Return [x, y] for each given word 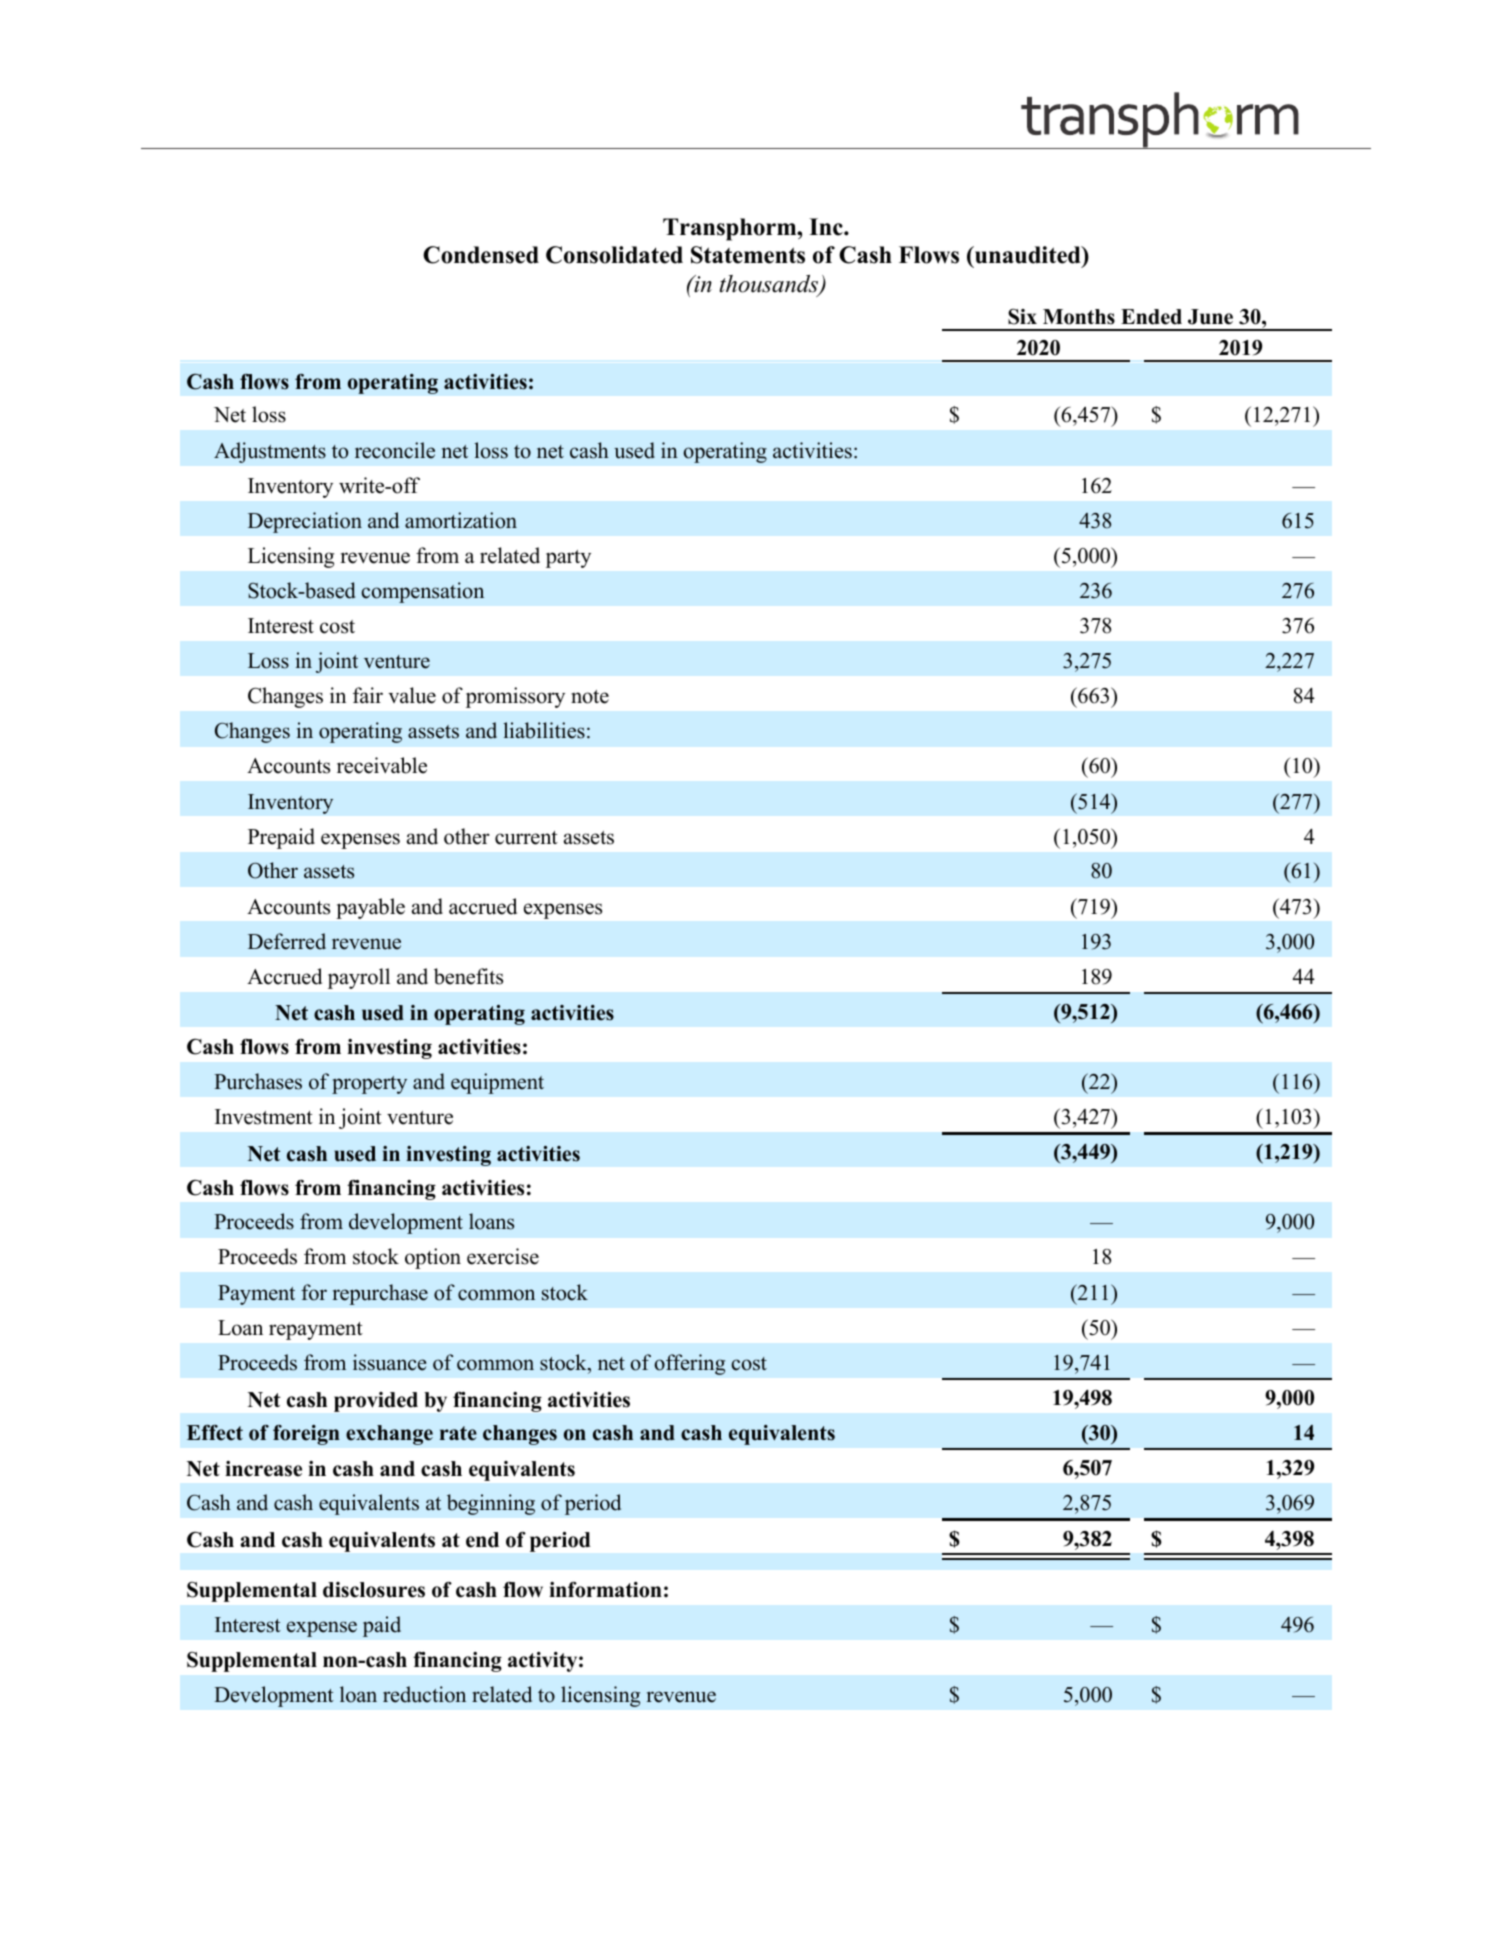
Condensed [481, 255]
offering [690, 1364]
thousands [770, 285]
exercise [503, 1256]
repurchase [380, 1294]
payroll [359, 978]
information [605, 1589]
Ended [1151, 317]
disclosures [374, 1590]
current [526, 838]
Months [1079, 317]
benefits [468, 976]
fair [368, 695]
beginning [491, 1504]
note [590, 697]
